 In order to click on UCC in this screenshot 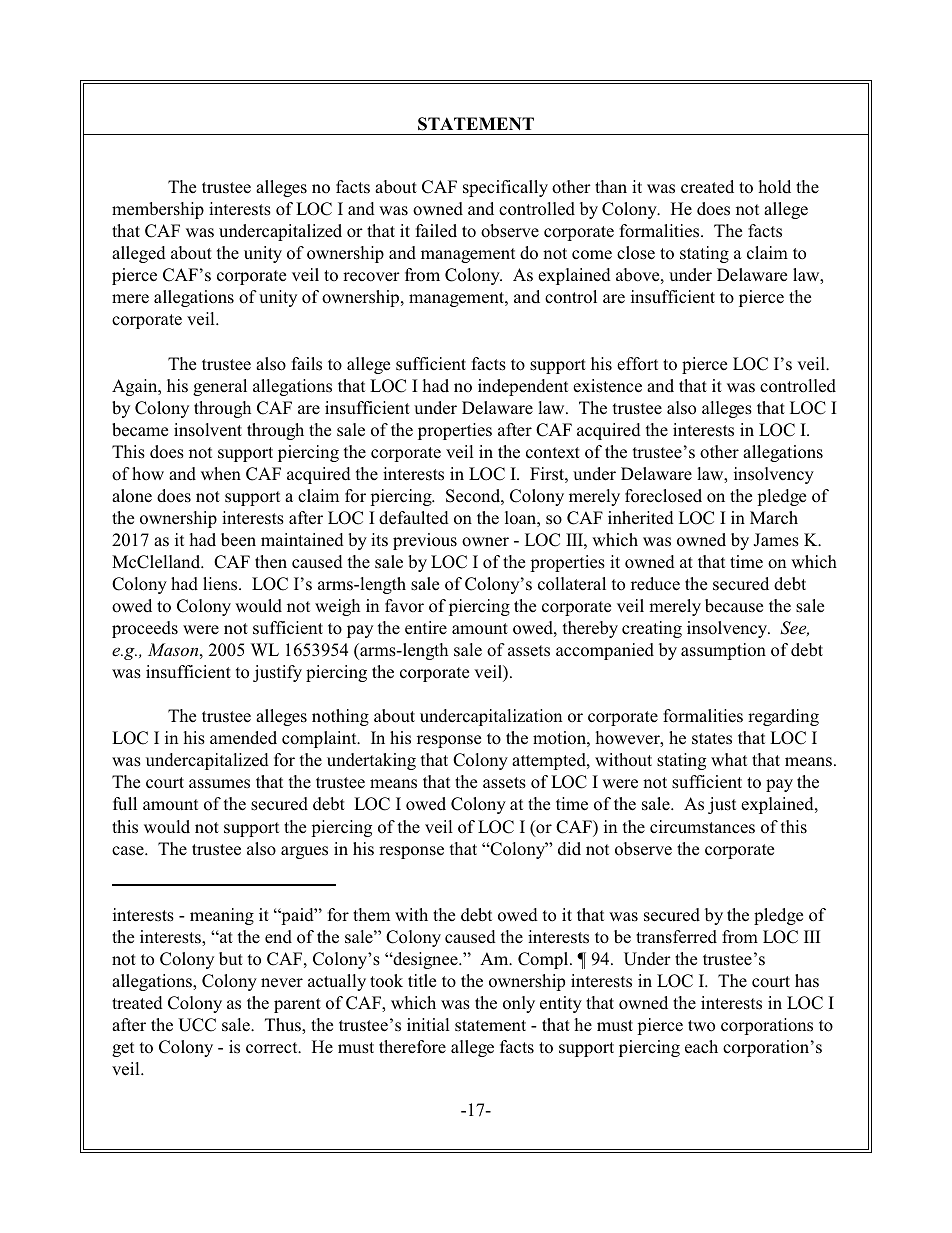, I will do `click(197, 1025)`.
